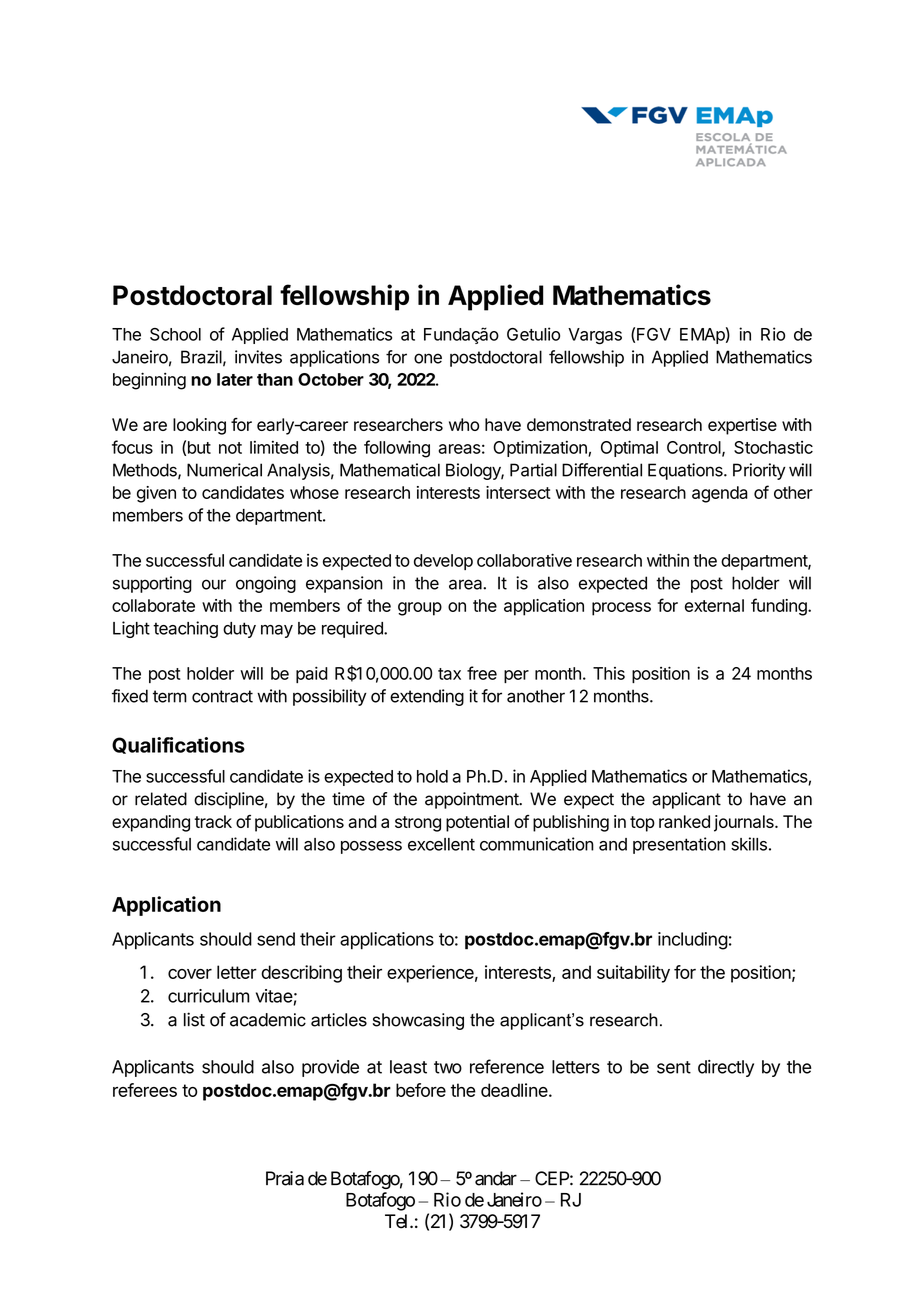 The width and height of the page is (924, 1308). Describe the element at coordinates (185, 629) in the page. I see `teaching` at that location.
